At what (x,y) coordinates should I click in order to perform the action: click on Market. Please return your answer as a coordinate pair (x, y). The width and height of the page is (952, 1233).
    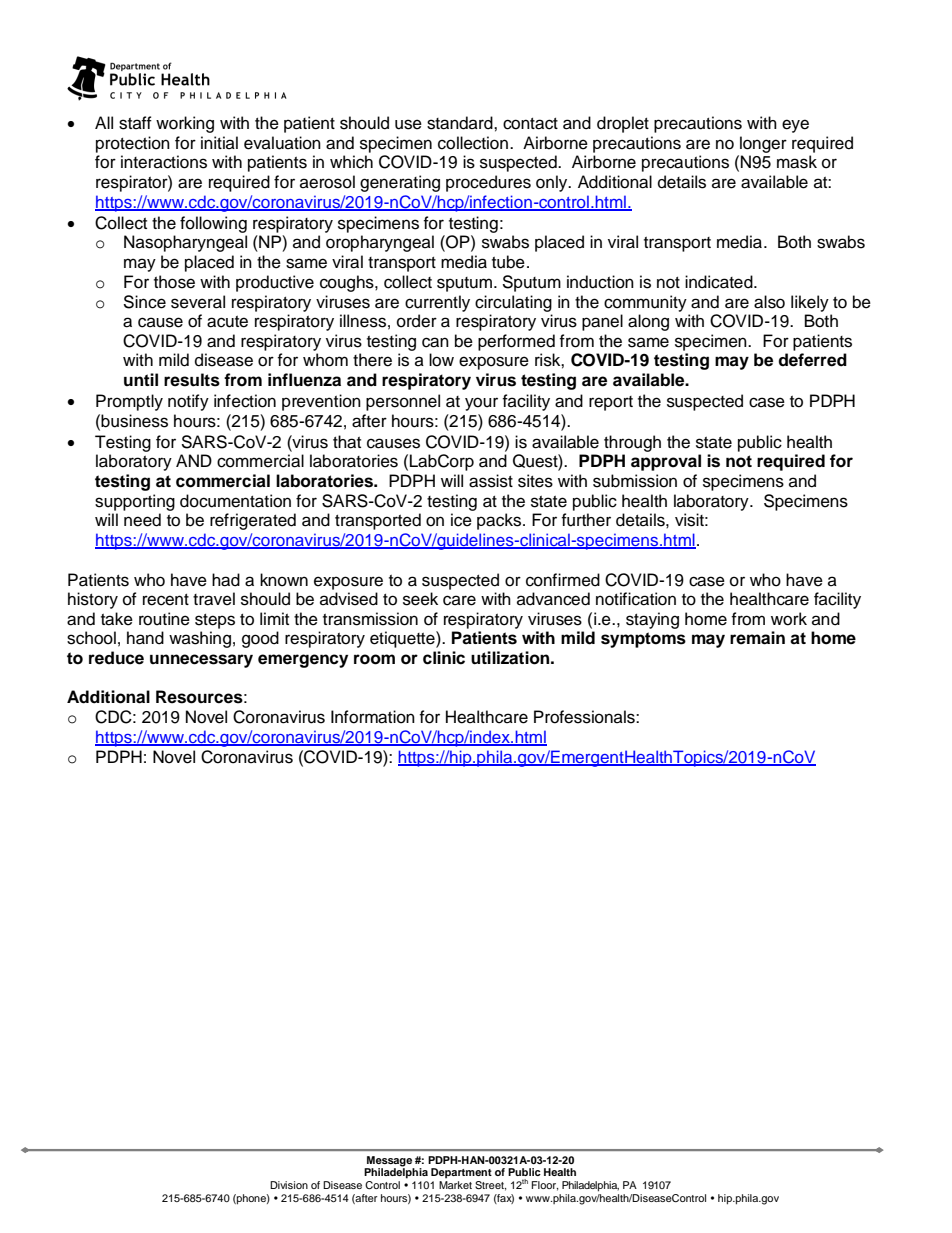
    Looking at the image, I should click on (455, 1185).
